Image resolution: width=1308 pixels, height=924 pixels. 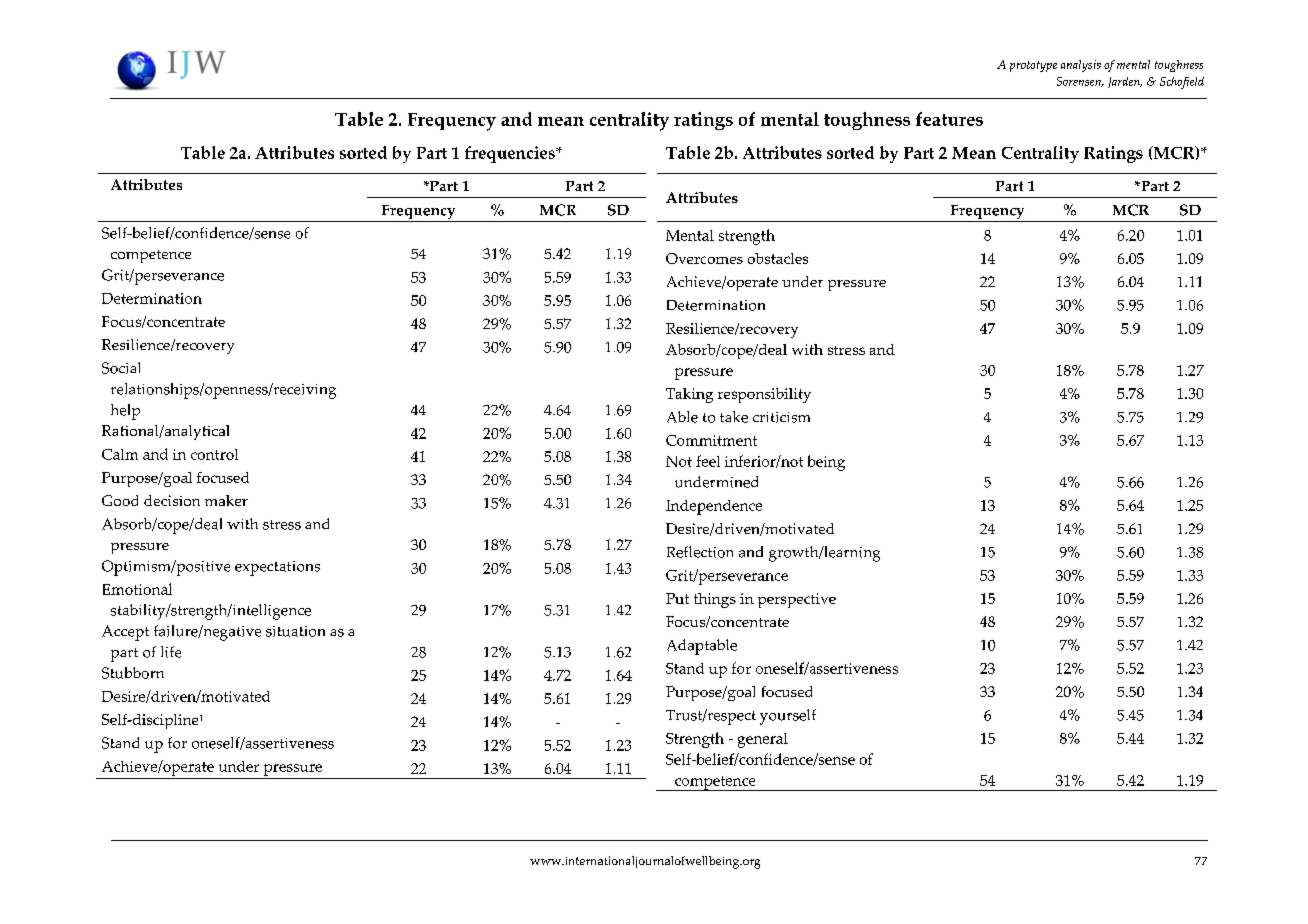 What do you see at coordinates (763, 740) in the document?
I see `general` at bounding box center [763, 740].
